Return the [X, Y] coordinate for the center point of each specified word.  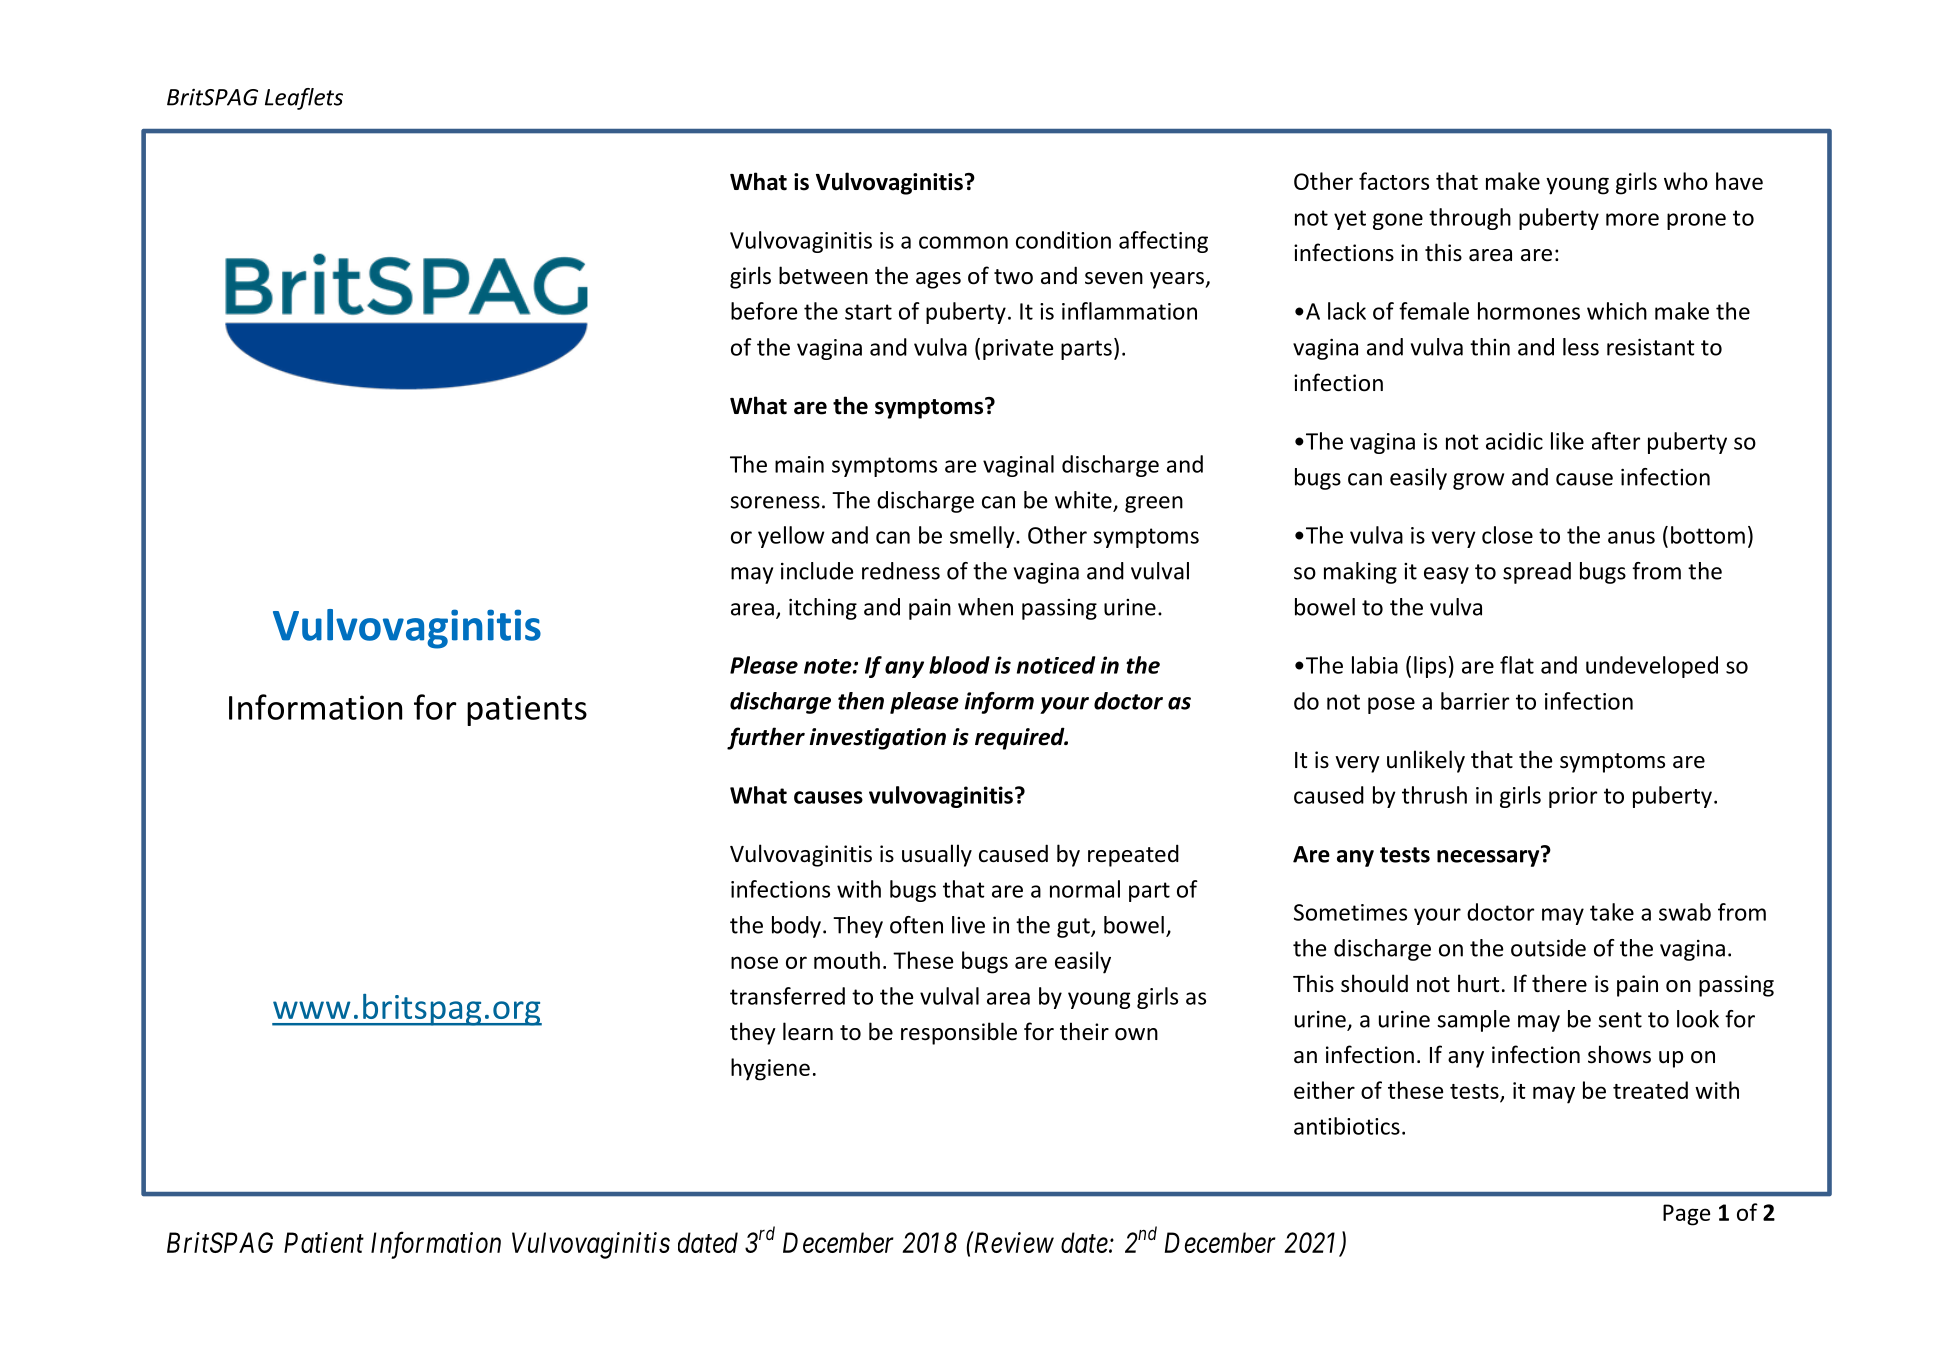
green [1154, 504]
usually [937, 855]
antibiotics [1347, 1126]
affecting [1163, 242]
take [1612, 912]
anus [1631, 537]
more [1632, 219]
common [963, 242]
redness [901, 571]
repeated [1133, 855]
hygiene [770, 1069]
